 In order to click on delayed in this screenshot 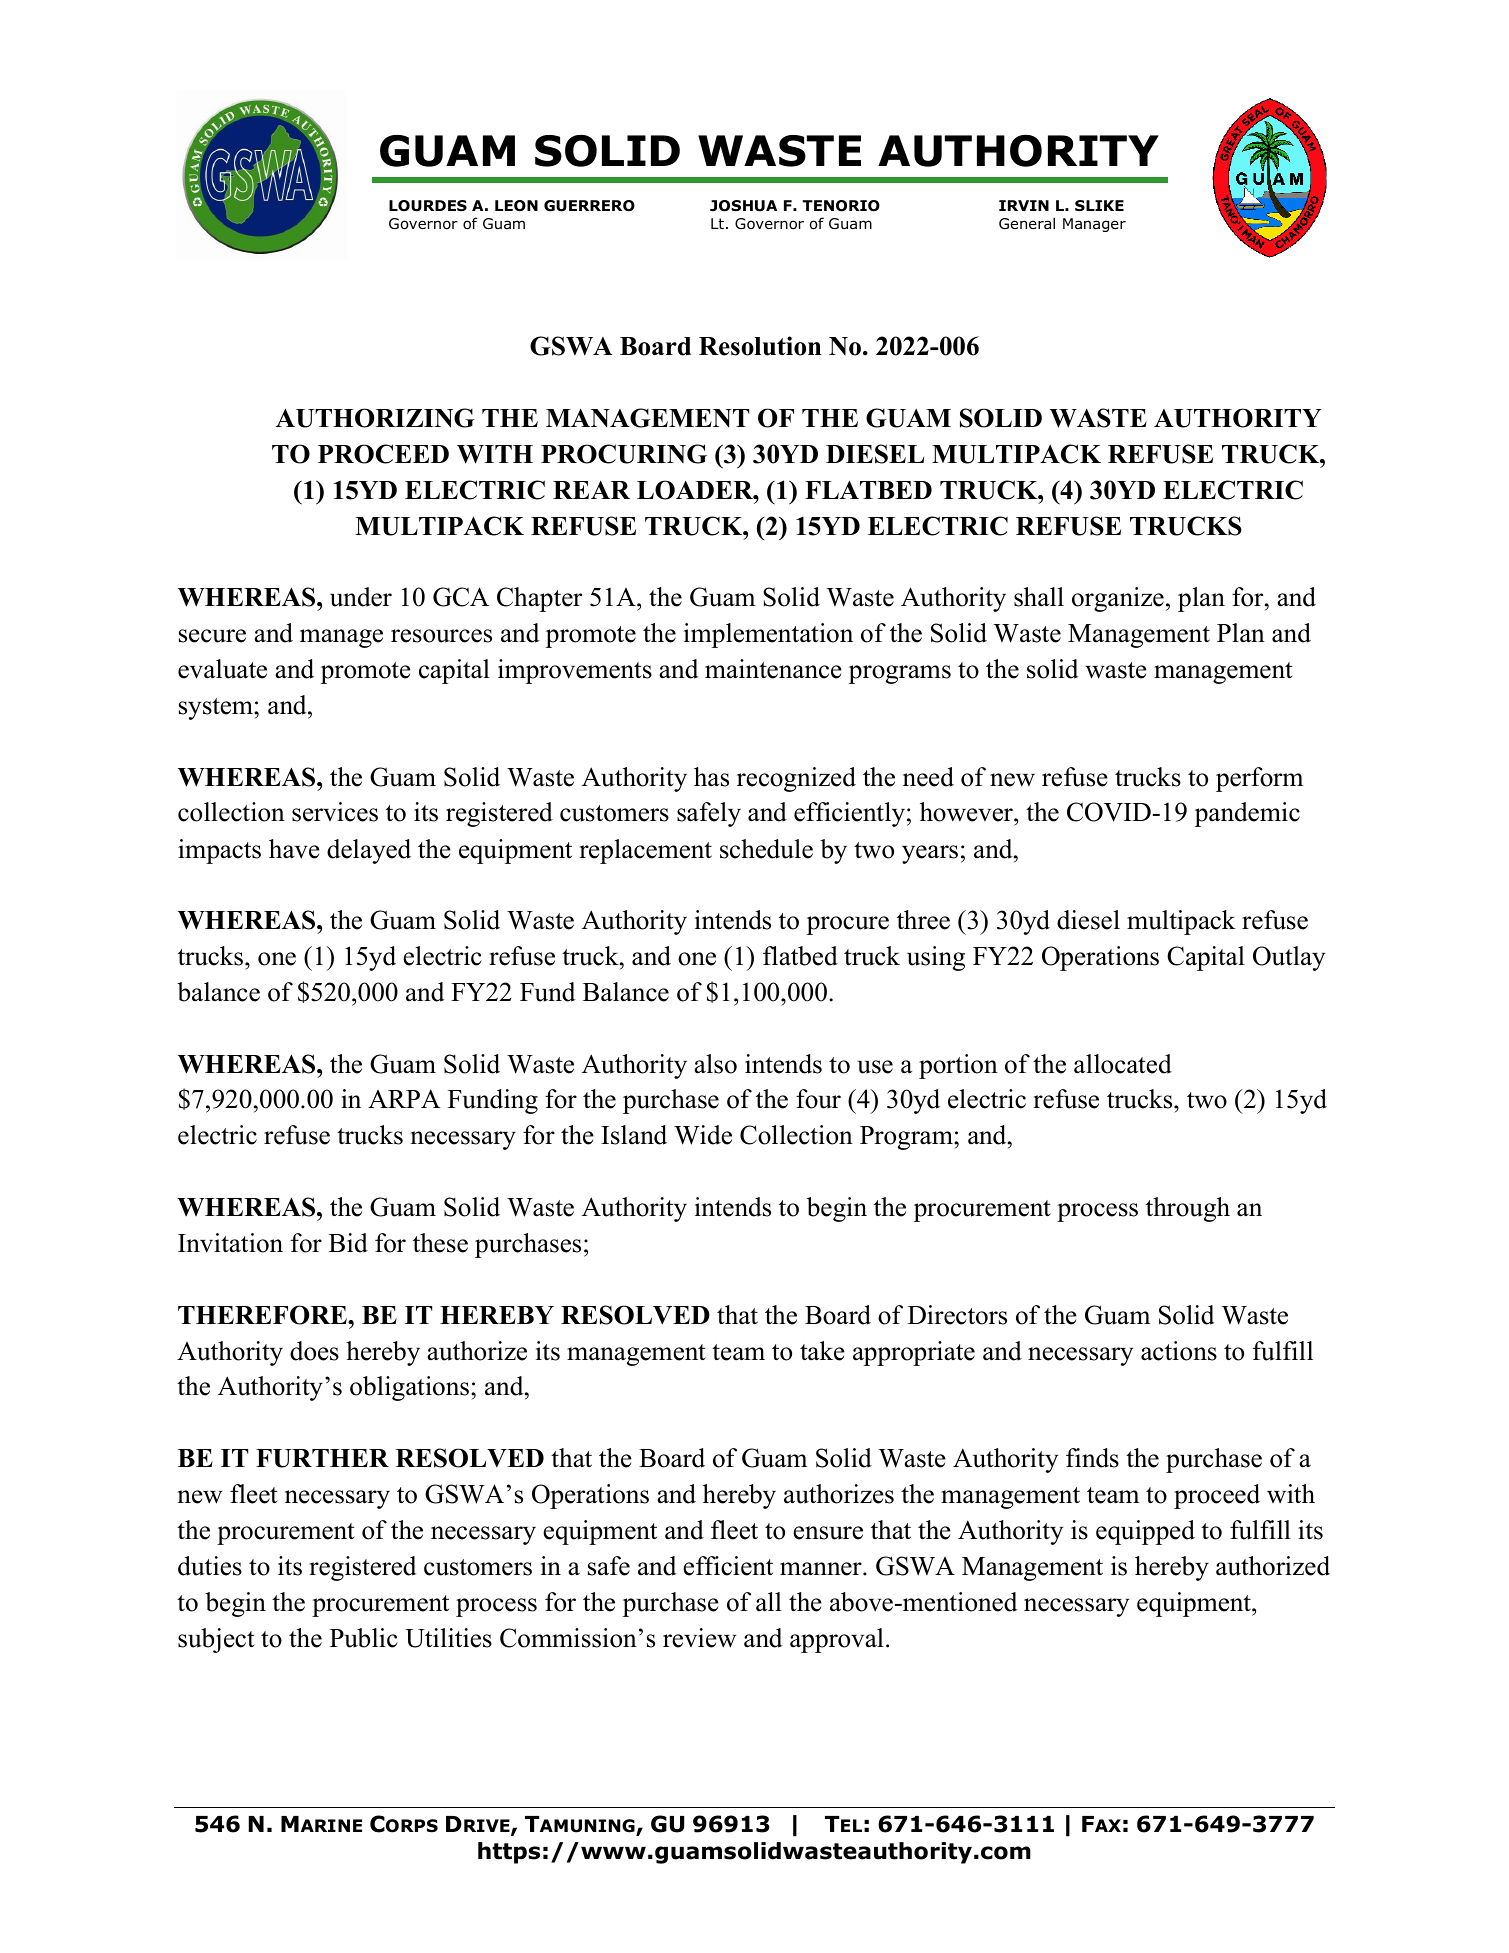, I will do `click(369, 851)`.
